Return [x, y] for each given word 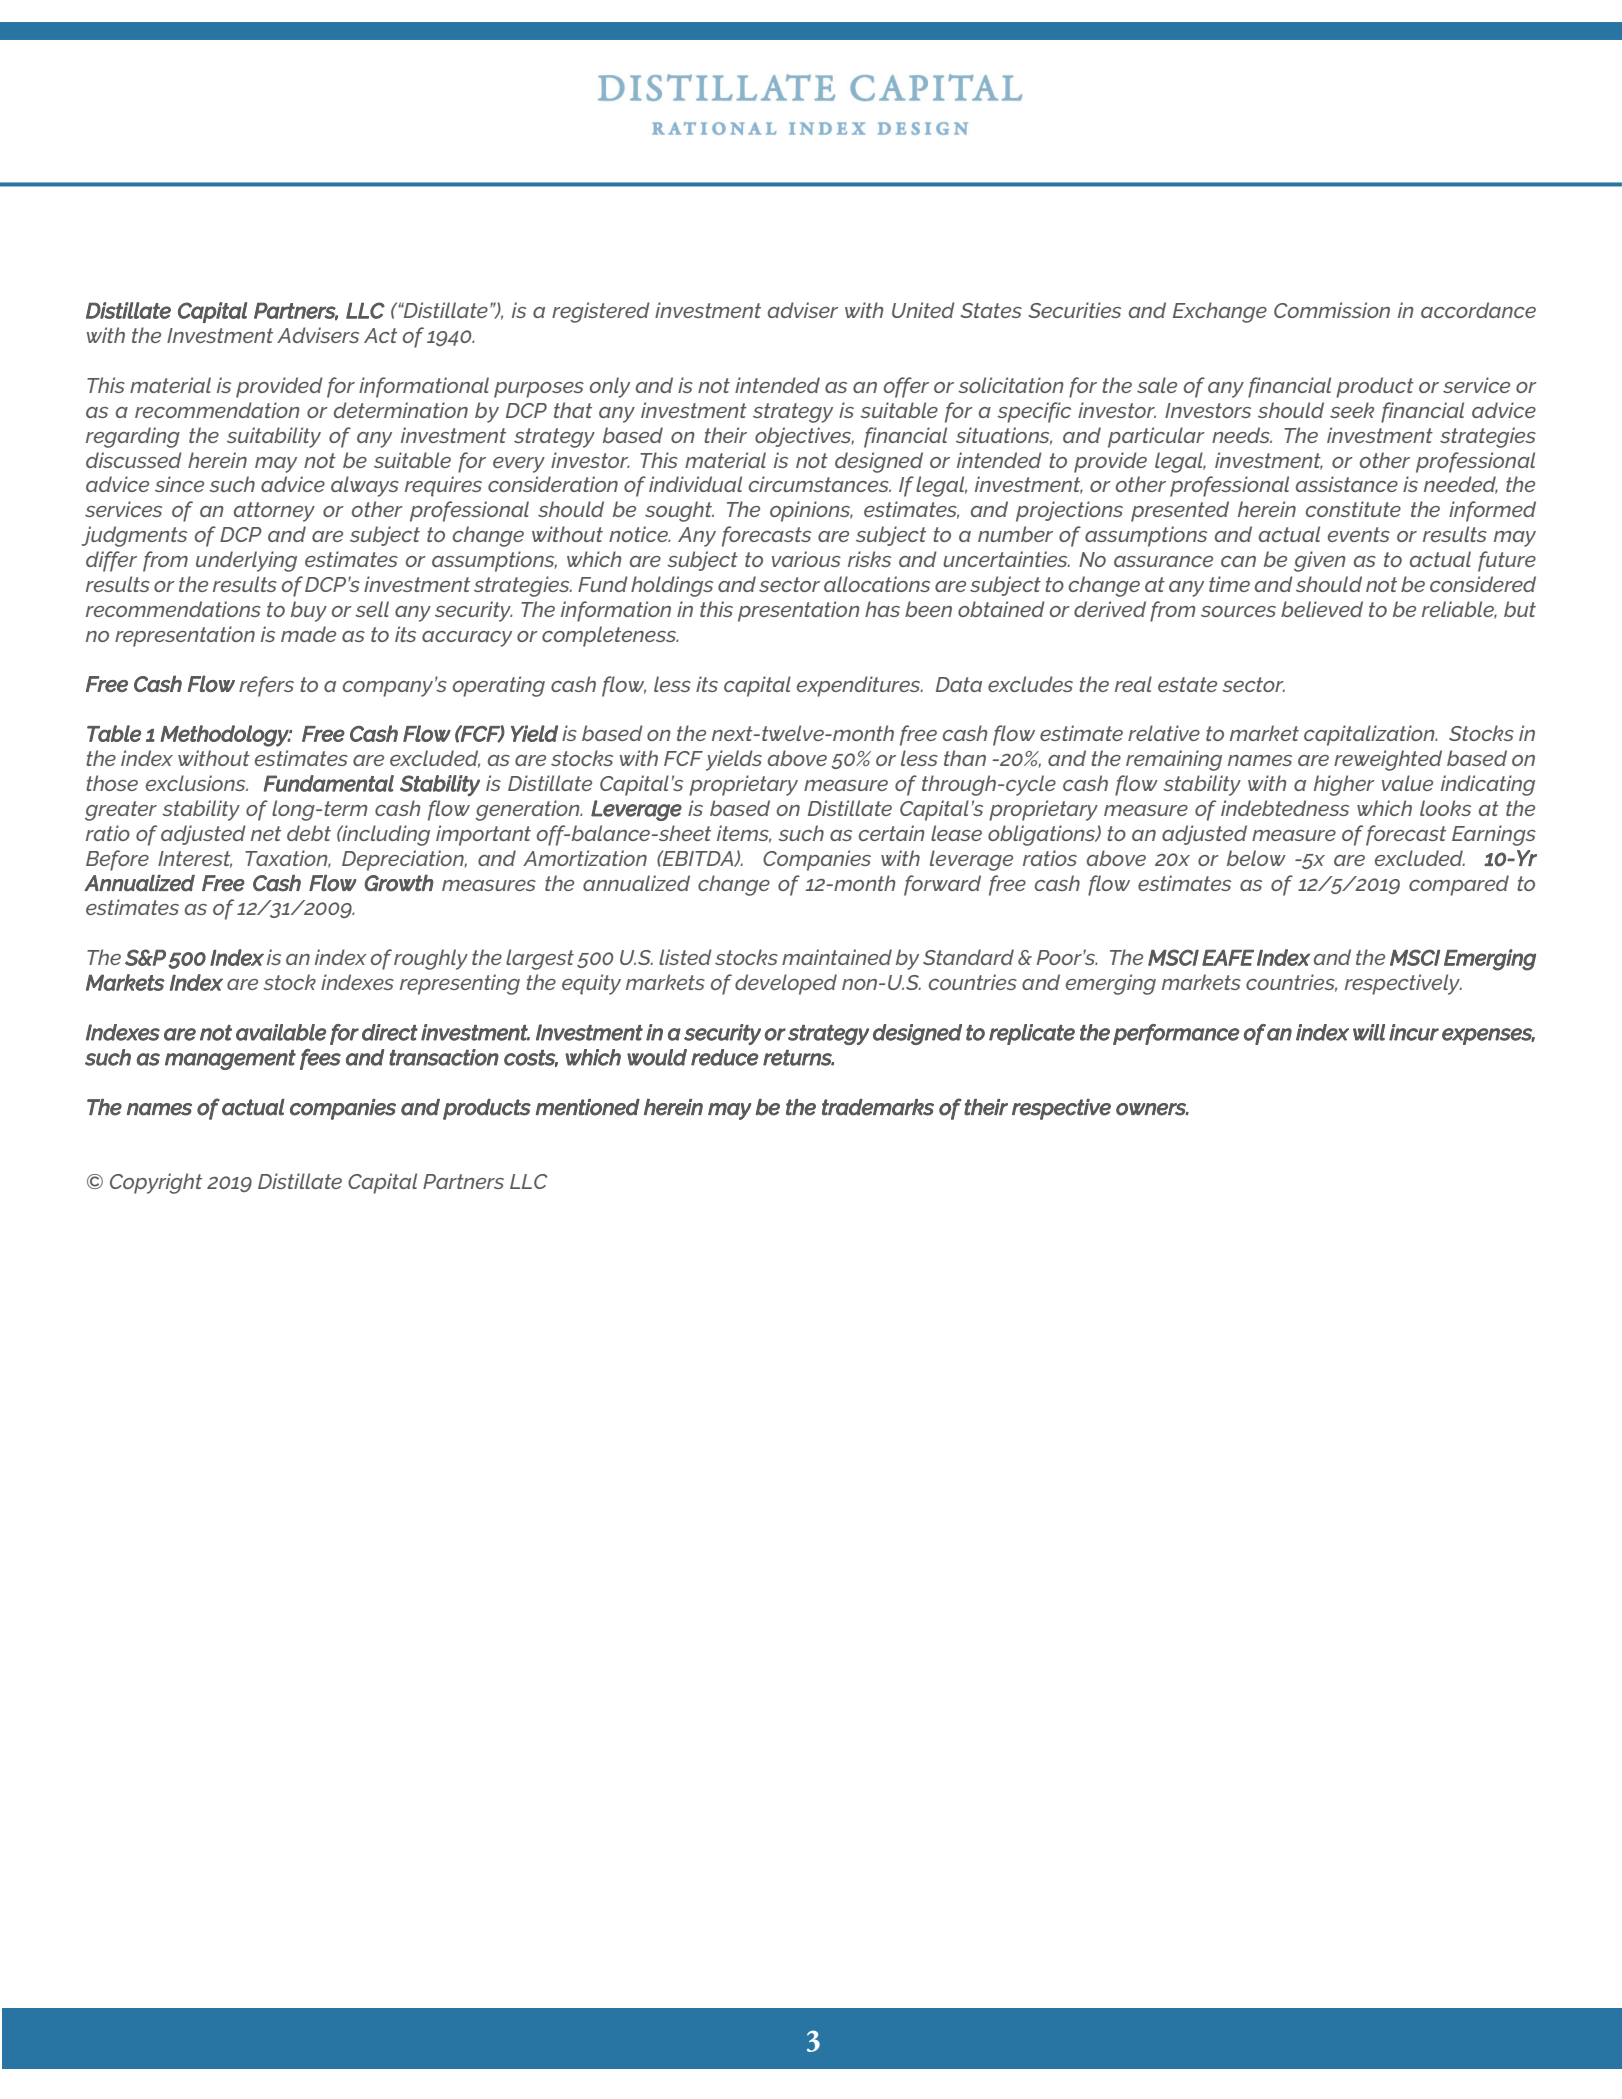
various [806, 559]
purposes [539, 390]
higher [1344, 785]
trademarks [878, 1107]
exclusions [197, 783]
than [965, 758]
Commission [1332, 310]
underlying [246, 561]
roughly [431, 959]
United [923, 310]
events [1359, 534]
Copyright [156, 1183]
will [1369, 1032]
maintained [837, 957]
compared [1459, 885]
